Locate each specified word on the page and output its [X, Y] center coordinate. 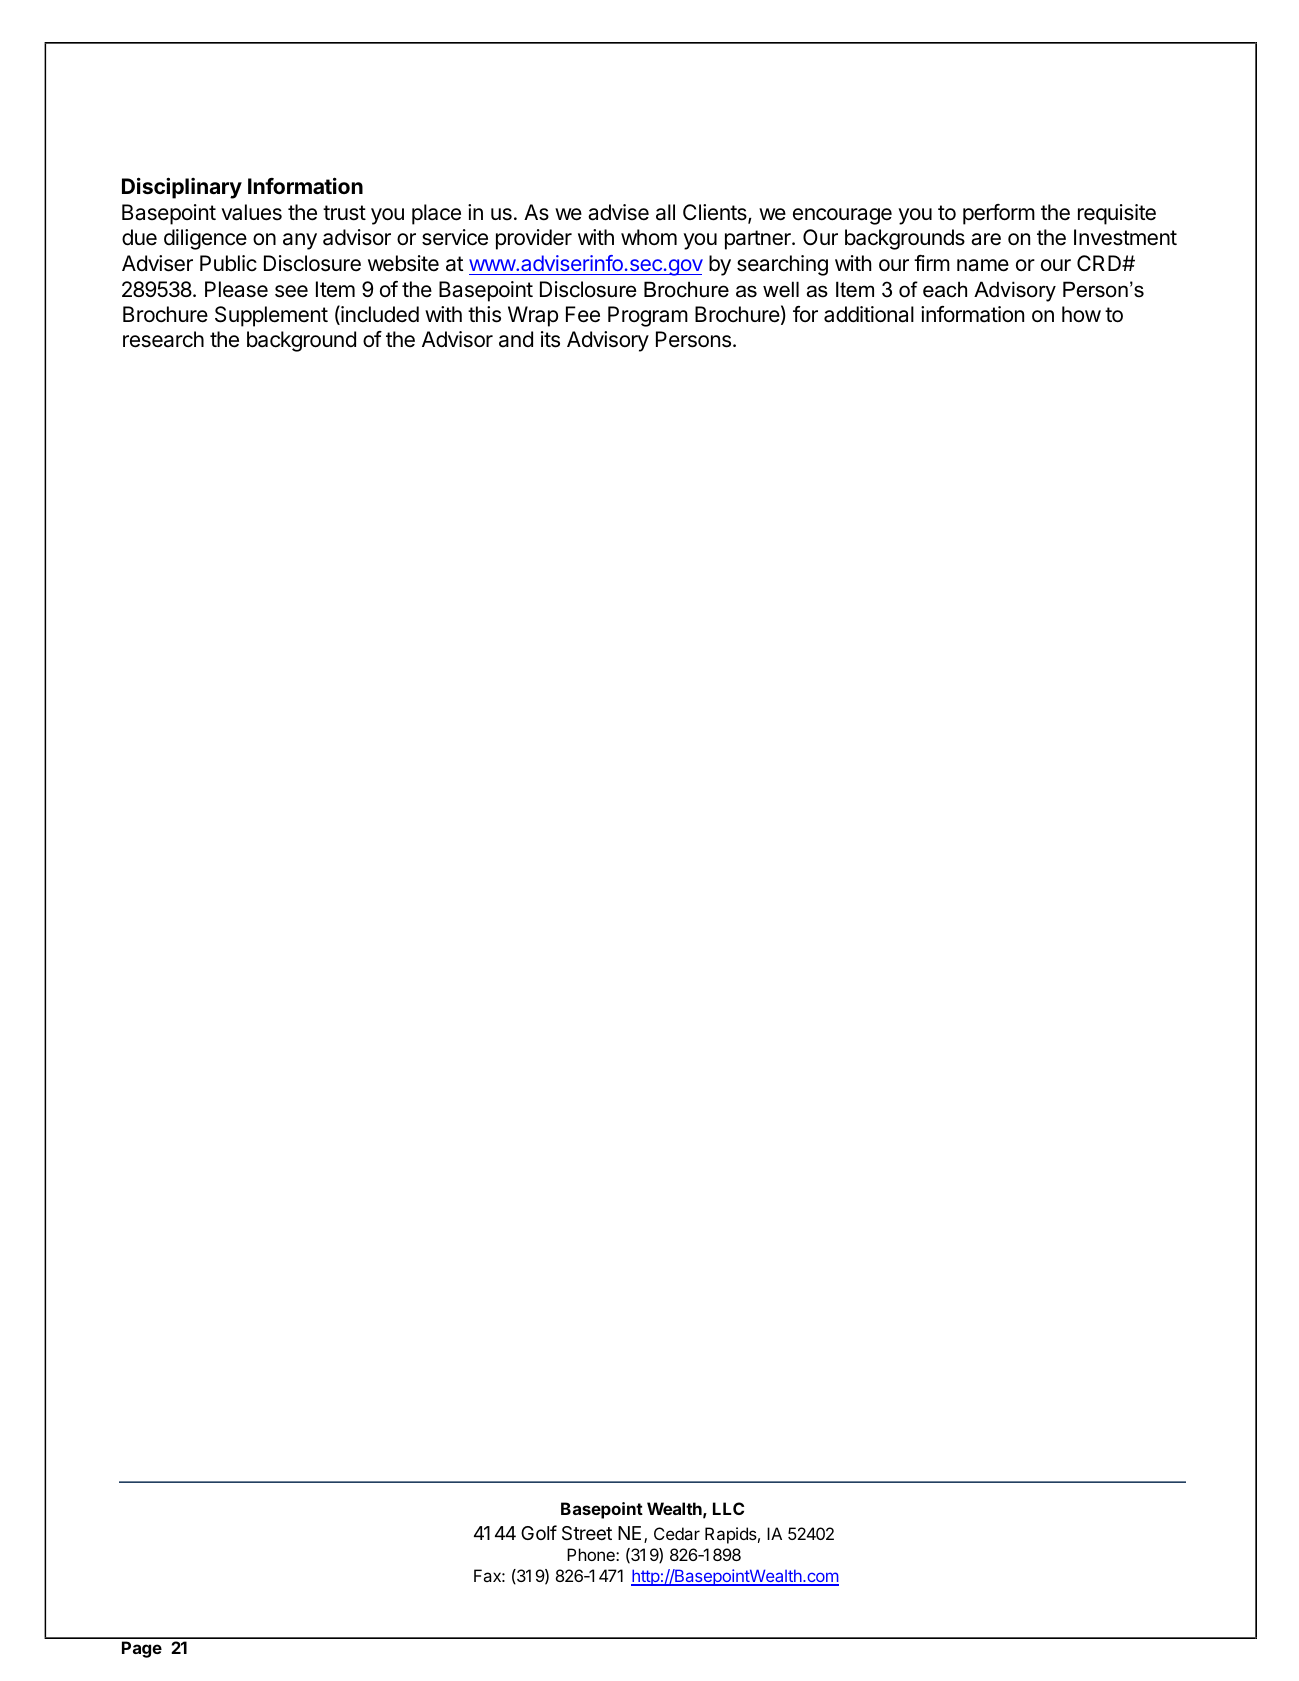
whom [649, 237]
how [1081, 314]
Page [142, 1649]
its [550, 339]
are [986, 239]
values [251, 212]
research [163, 339]
